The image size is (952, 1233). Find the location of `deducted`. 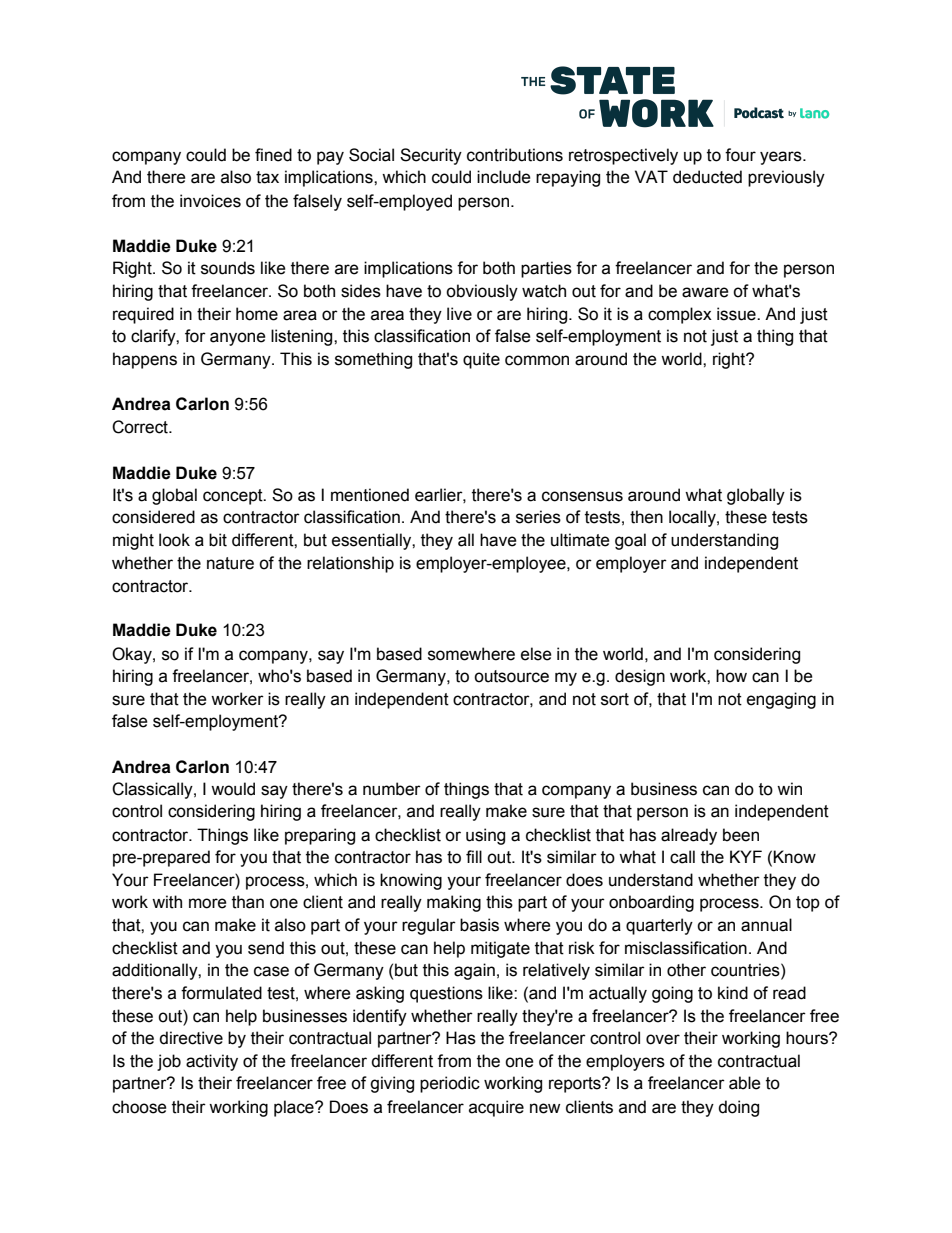

deducted is located at coordinates (707, 177).
